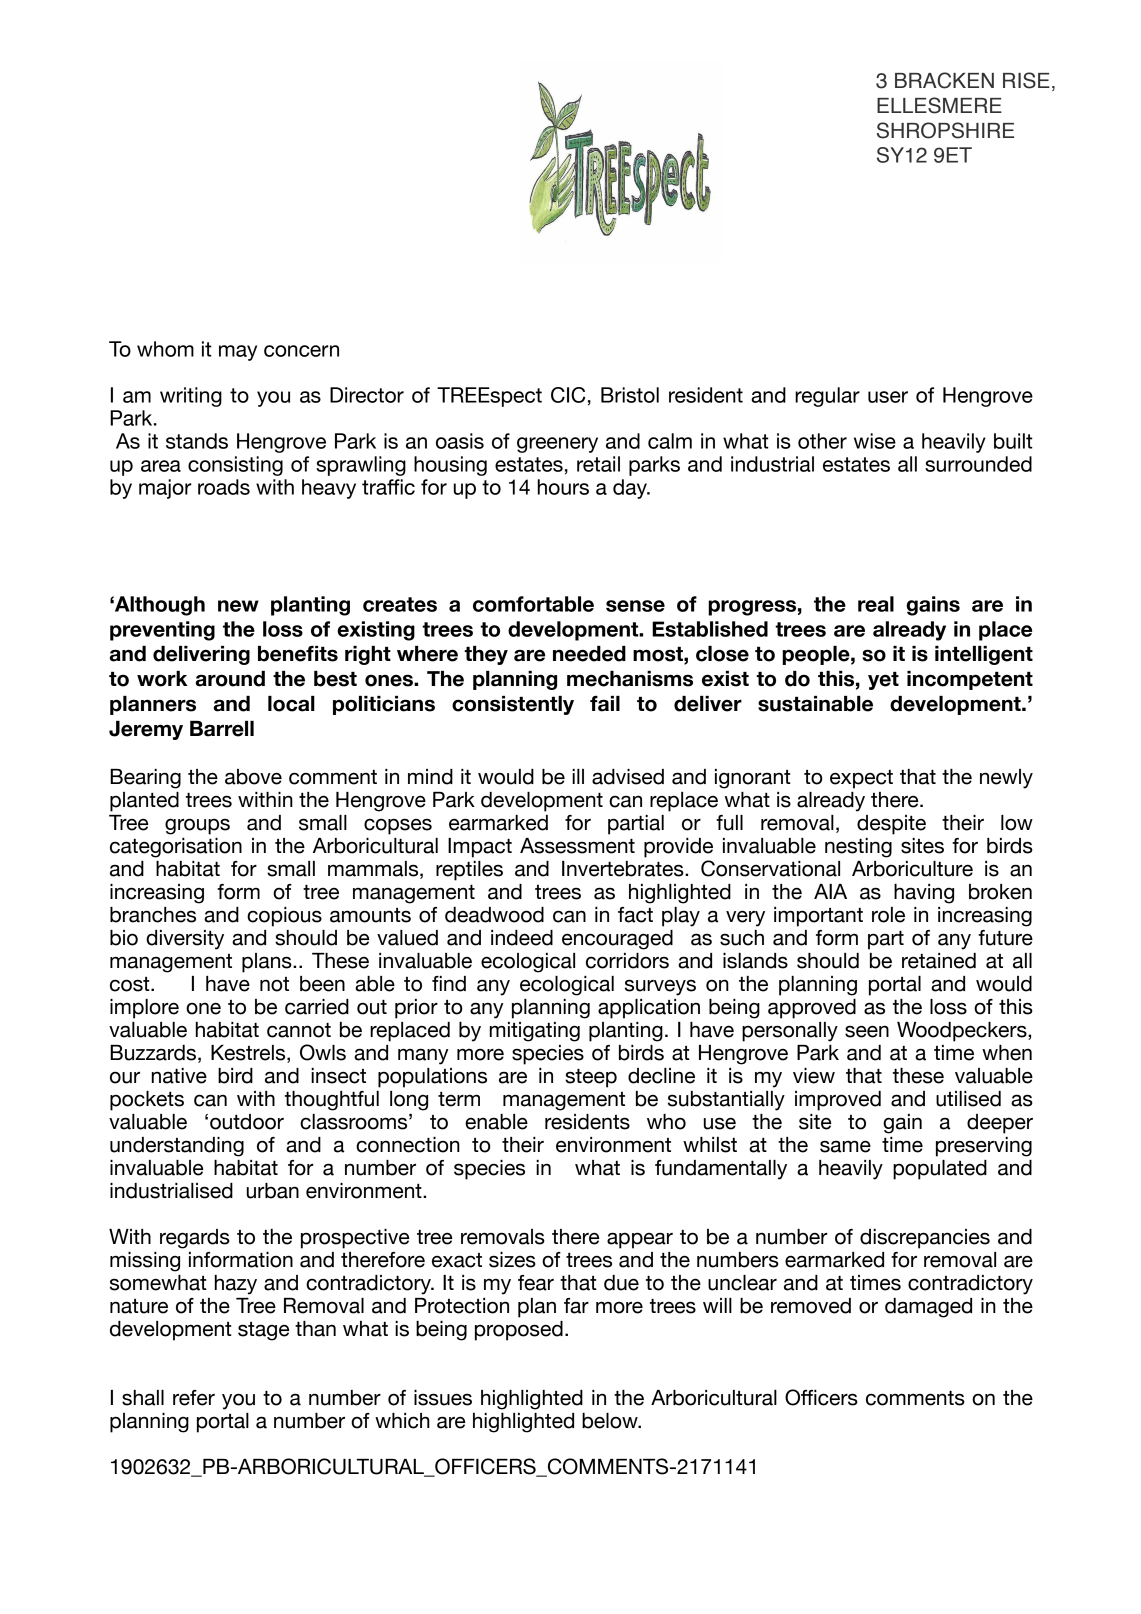 The width and height of the document is (1141, 1614). Describe the element at coordinates (162, 631) in the document. I see `preventing` at that location.
